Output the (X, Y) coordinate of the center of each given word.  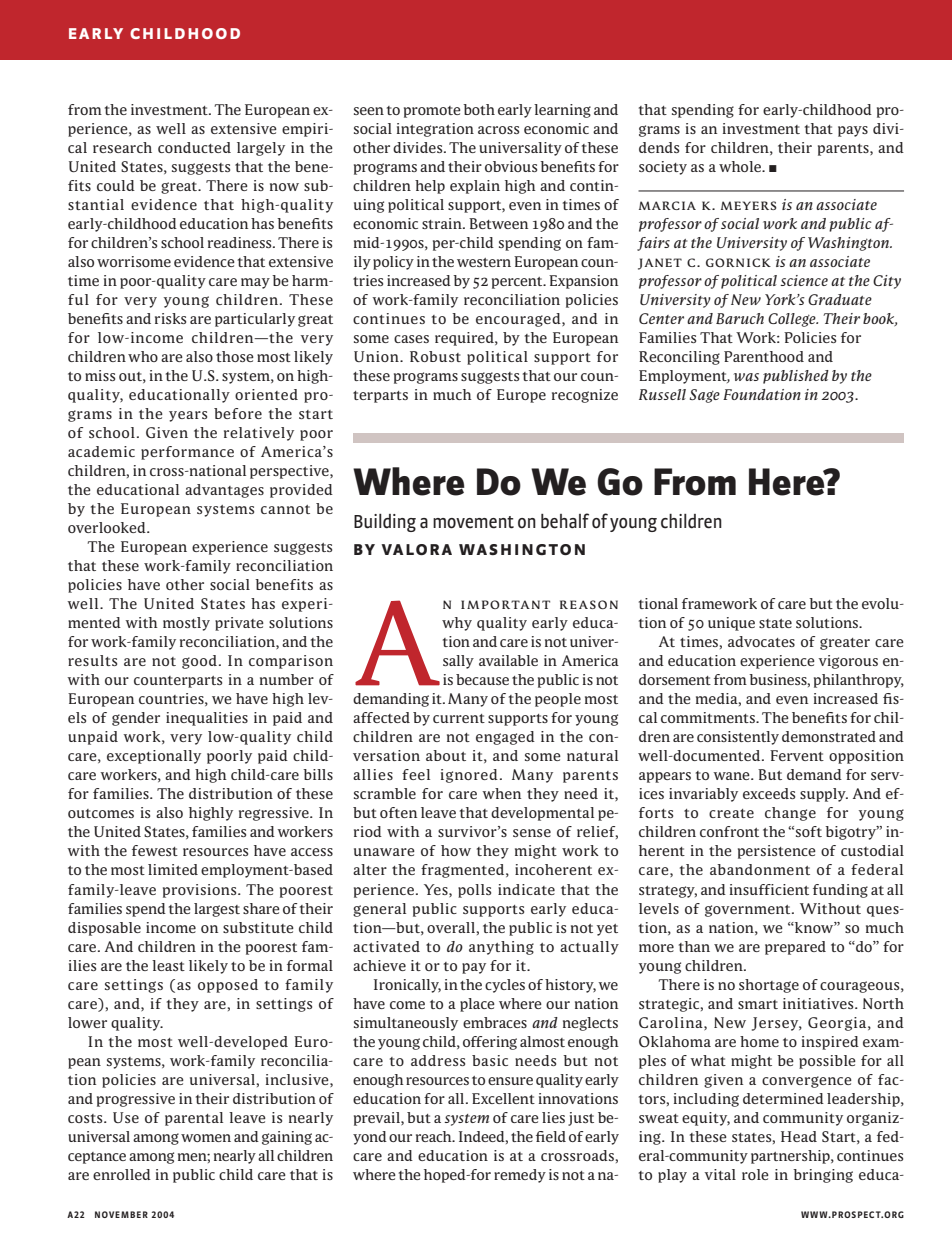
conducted (194, 147)
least (168, 965)
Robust (435, 356)
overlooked (108, 527)
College (793, 320)
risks (170, 318)
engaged (505, 738)
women (206, 1138)
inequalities (207, 719)
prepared (795, 948)
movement (473, 522)
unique (731, 624)
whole (741, 166)
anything (501, 948)
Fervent (797, 755)
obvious (511, 166)
